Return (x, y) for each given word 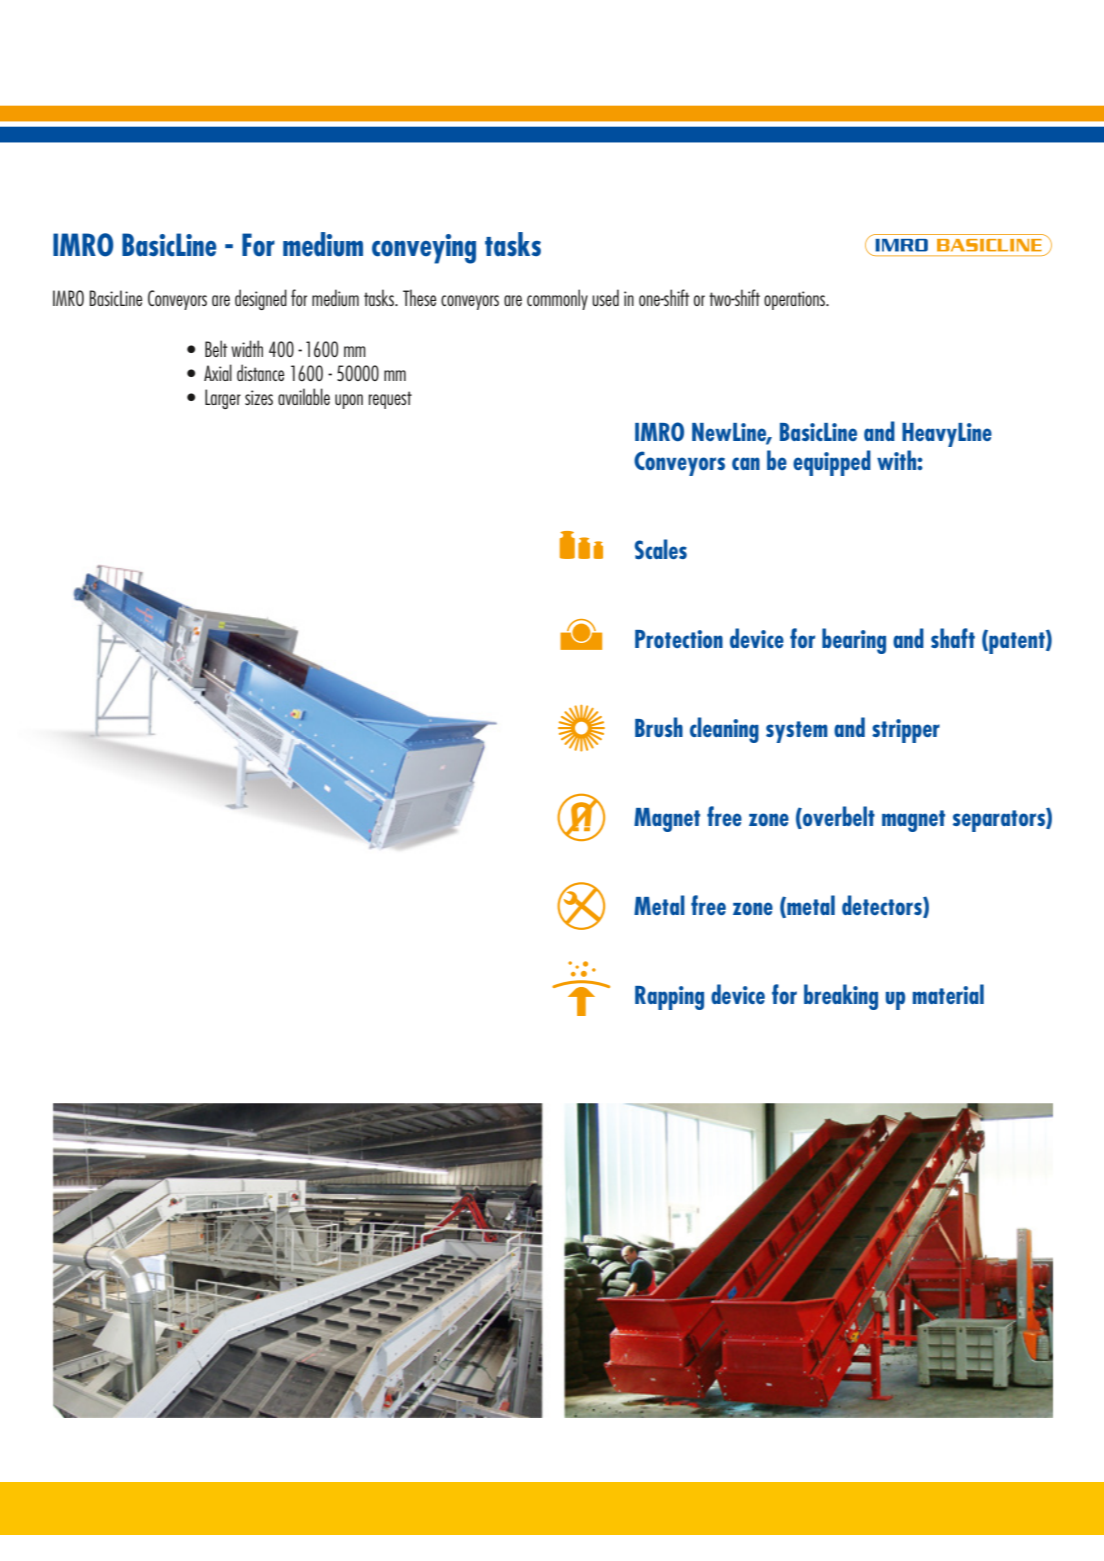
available (304, 396)
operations (795, 300)
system (797, 732)
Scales (661, 549)
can (746, 463)
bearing (854, 641)
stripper (906, 731)
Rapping (669, 998)
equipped (832, 463)
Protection (679, 639)
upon (349, 401)
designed (261, 299)
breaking (841, 997)
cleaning (724, 730)
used (605, 297)
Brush (659, 727)
